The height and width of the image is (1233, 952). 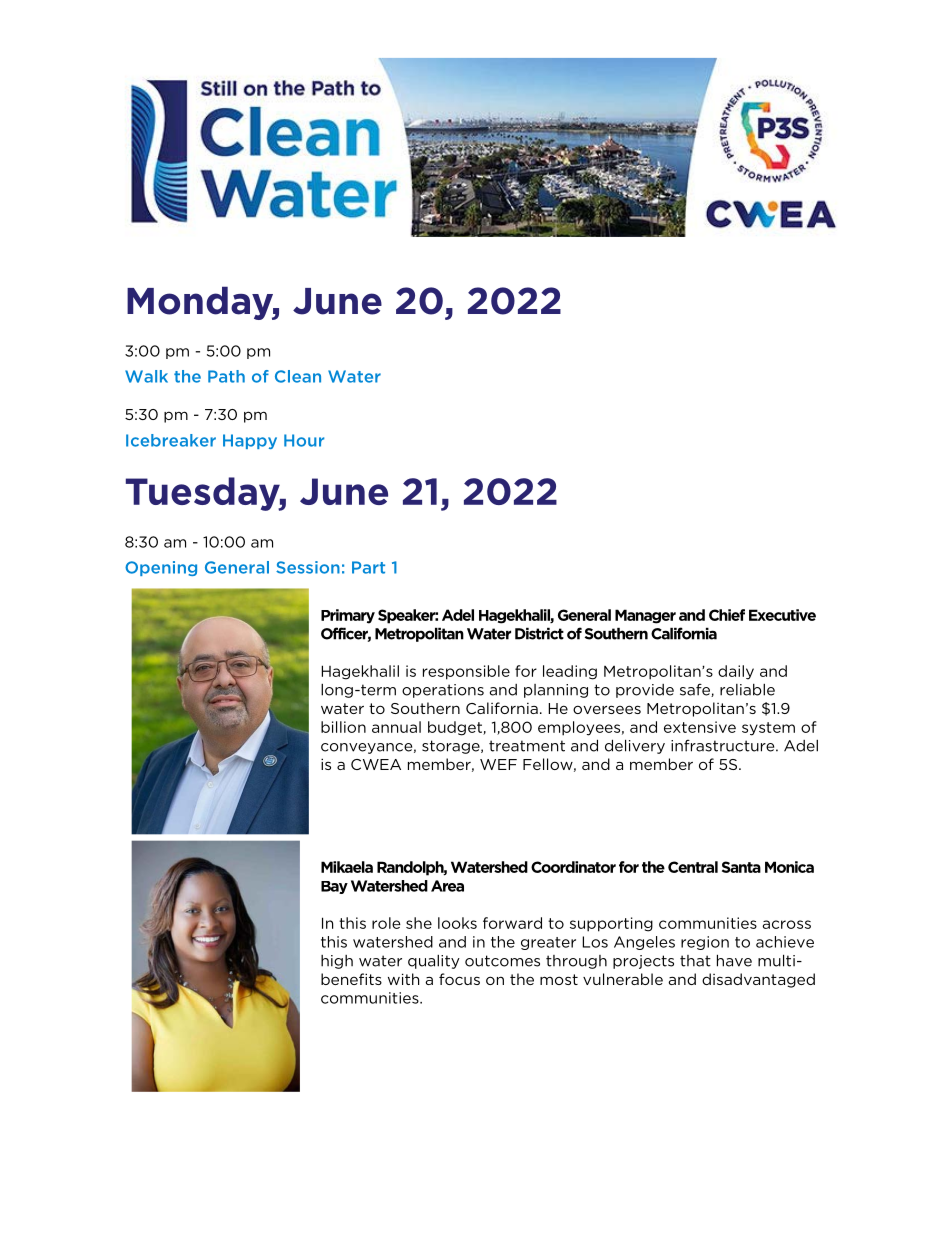 What do you see at coordinates (298, 376) in the image?
I see `Clean` at bounding box center [298, 376].
